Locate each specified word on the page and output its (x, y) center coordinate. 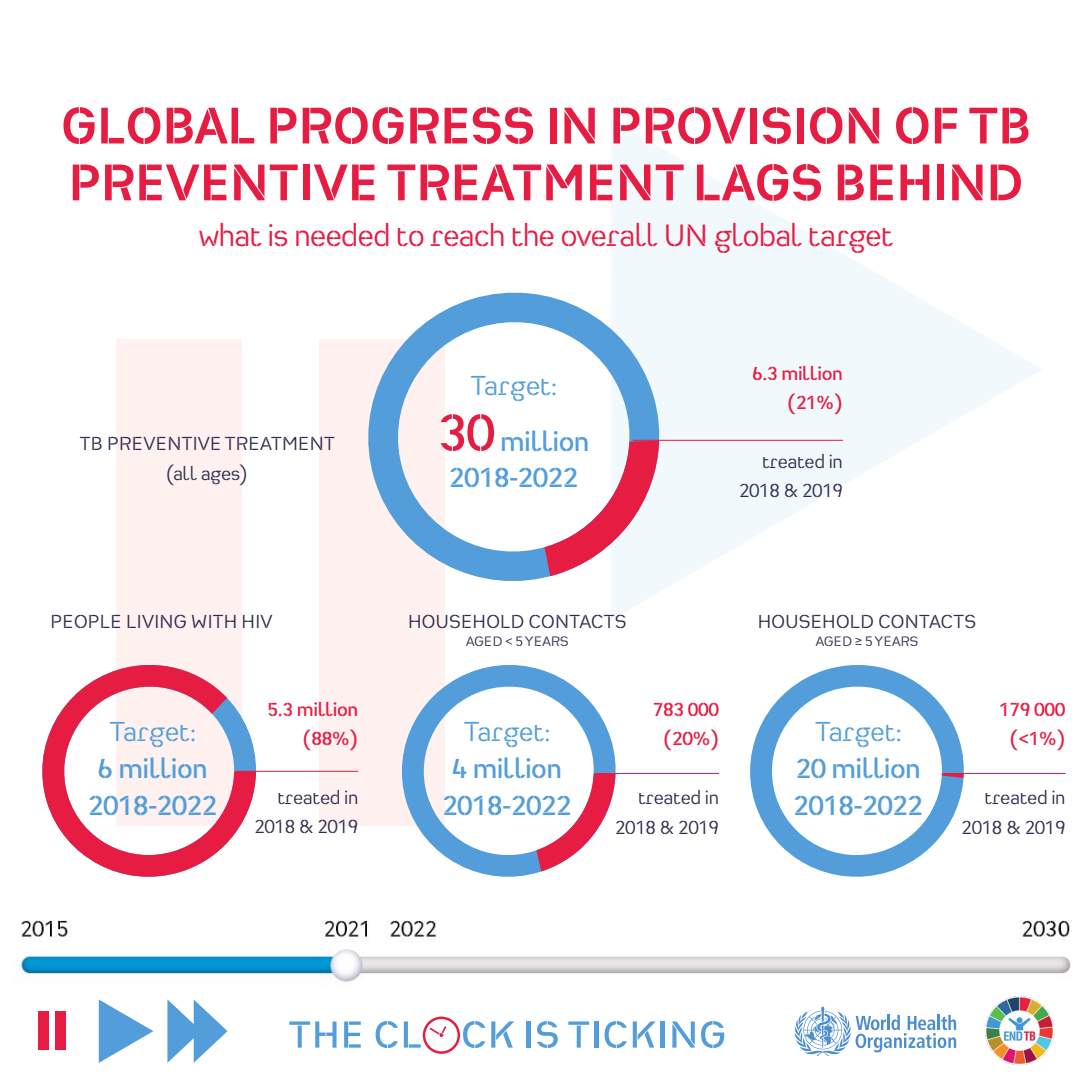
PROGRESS (401, 125)
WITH (214, 621)
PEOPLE (86, 621)
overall (609, 235)
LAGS (759, 182)
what (230, 235)
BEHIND (929, 182)
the (533, 234)
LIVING (156, 621)
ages (221, 477)
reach (467, 235)
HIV (257, 621)
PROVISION (746, 125)
